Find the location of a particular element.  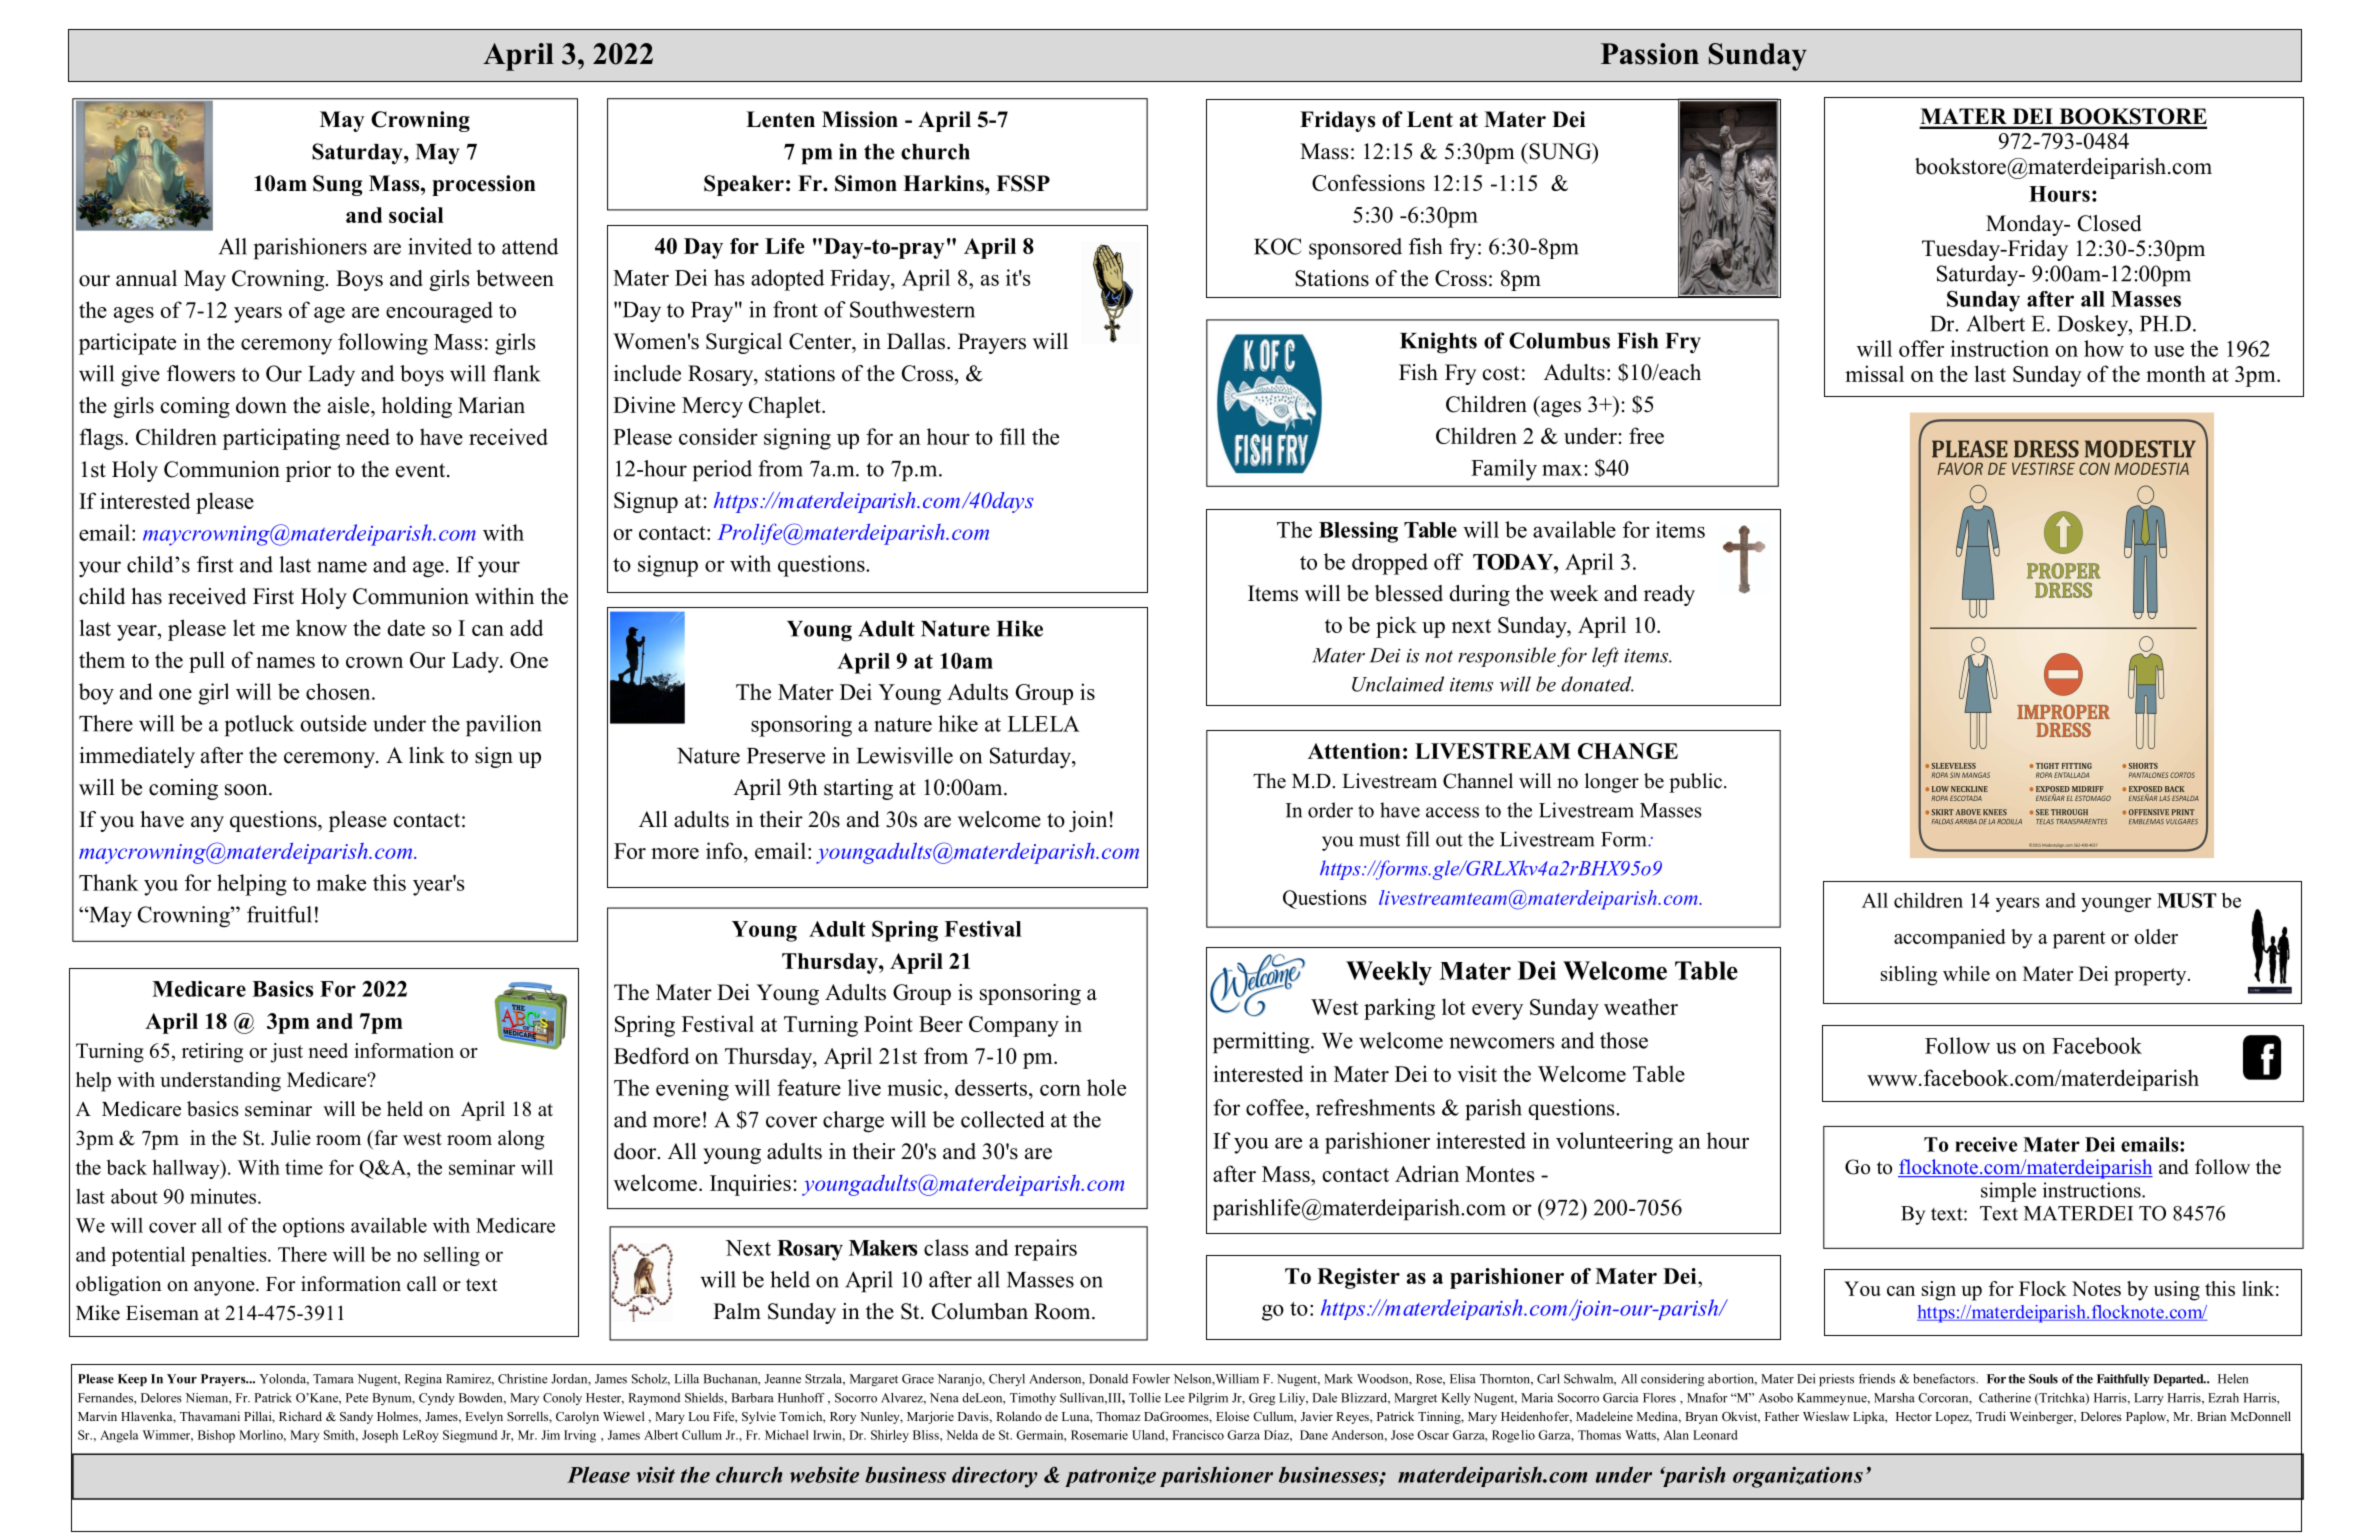

simple is located at coordinates (2008, 1192).
